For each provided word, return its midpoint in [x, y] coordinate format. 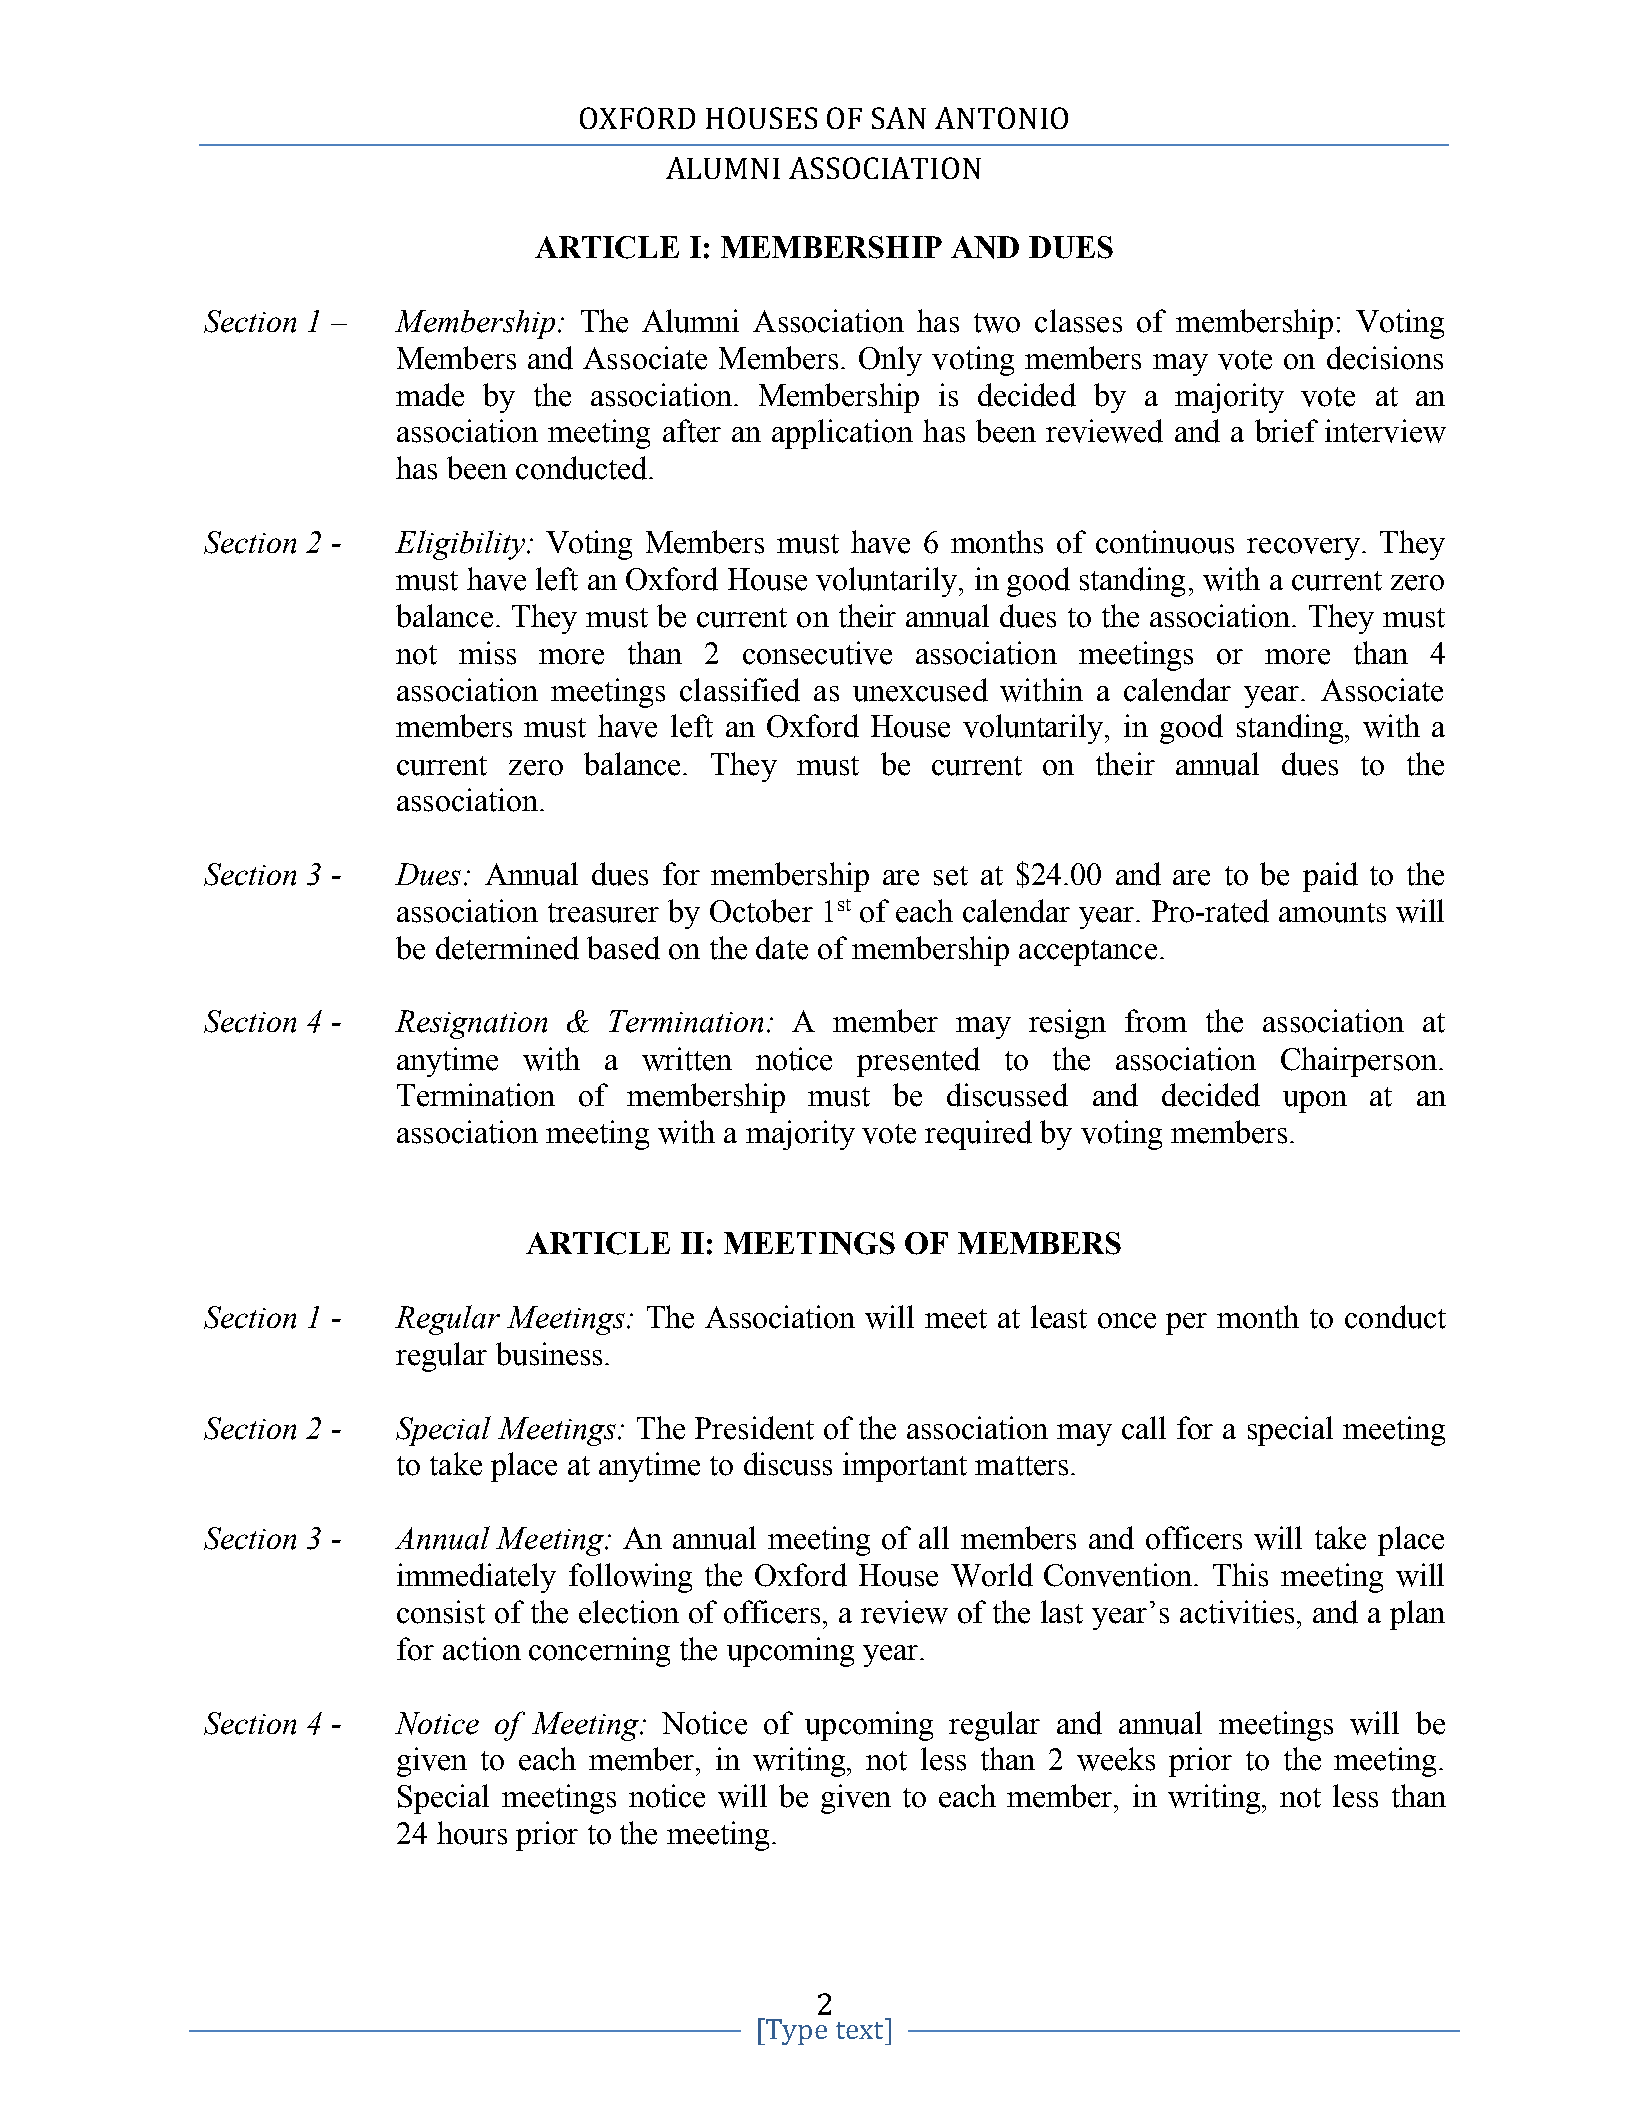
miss [487, 653]
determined [507, 948]
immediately [476, 1578]
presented [918, 1062]
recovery [1303, 549]
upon [1315, 1102]
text [861, 2029]
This [1240, 1575]
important [905, 1467]
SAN [899, 118]
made [430, 395]
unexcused [920, 690]
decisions [1385, 358]
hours [472, 1833]
